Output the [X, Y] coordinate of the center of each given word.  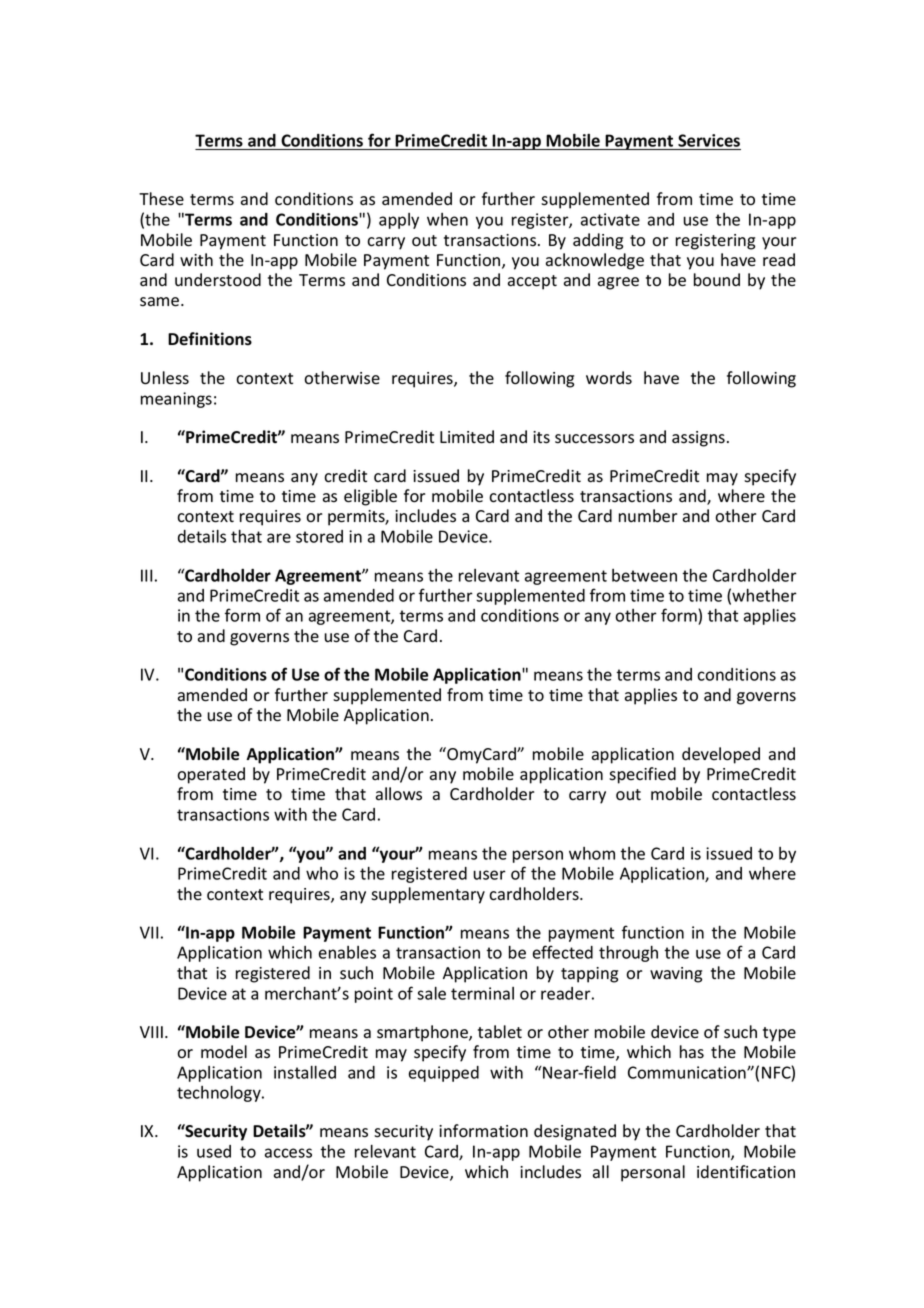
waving [676, 975]
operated [211, 775]
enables [347, 952]
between [644, 575]
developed [721, 755]
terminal [482, 993]
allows [399, 794]
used [214, 1151]
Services [709, 140]
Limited [467, 437]
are [279, 538]
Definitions [210, 339]
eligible [370, 497]
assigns [698, 439]
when [447, 219]
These [161, 199]
